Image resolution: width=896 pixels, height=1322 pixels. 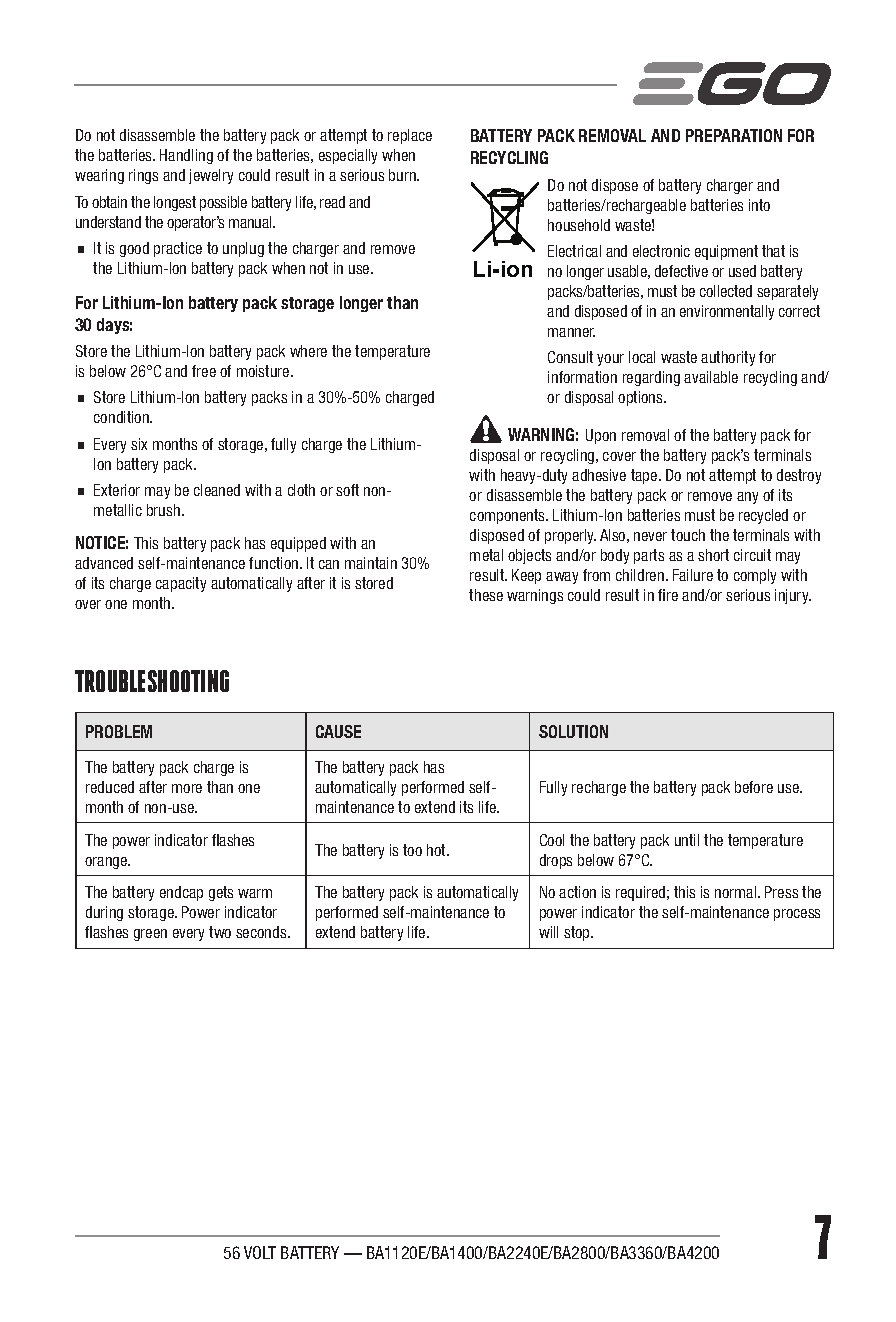 What do you see at coordinates (338, 731) in the screenshot?
I see `CAUSE` at bounding box center [338, 731].
